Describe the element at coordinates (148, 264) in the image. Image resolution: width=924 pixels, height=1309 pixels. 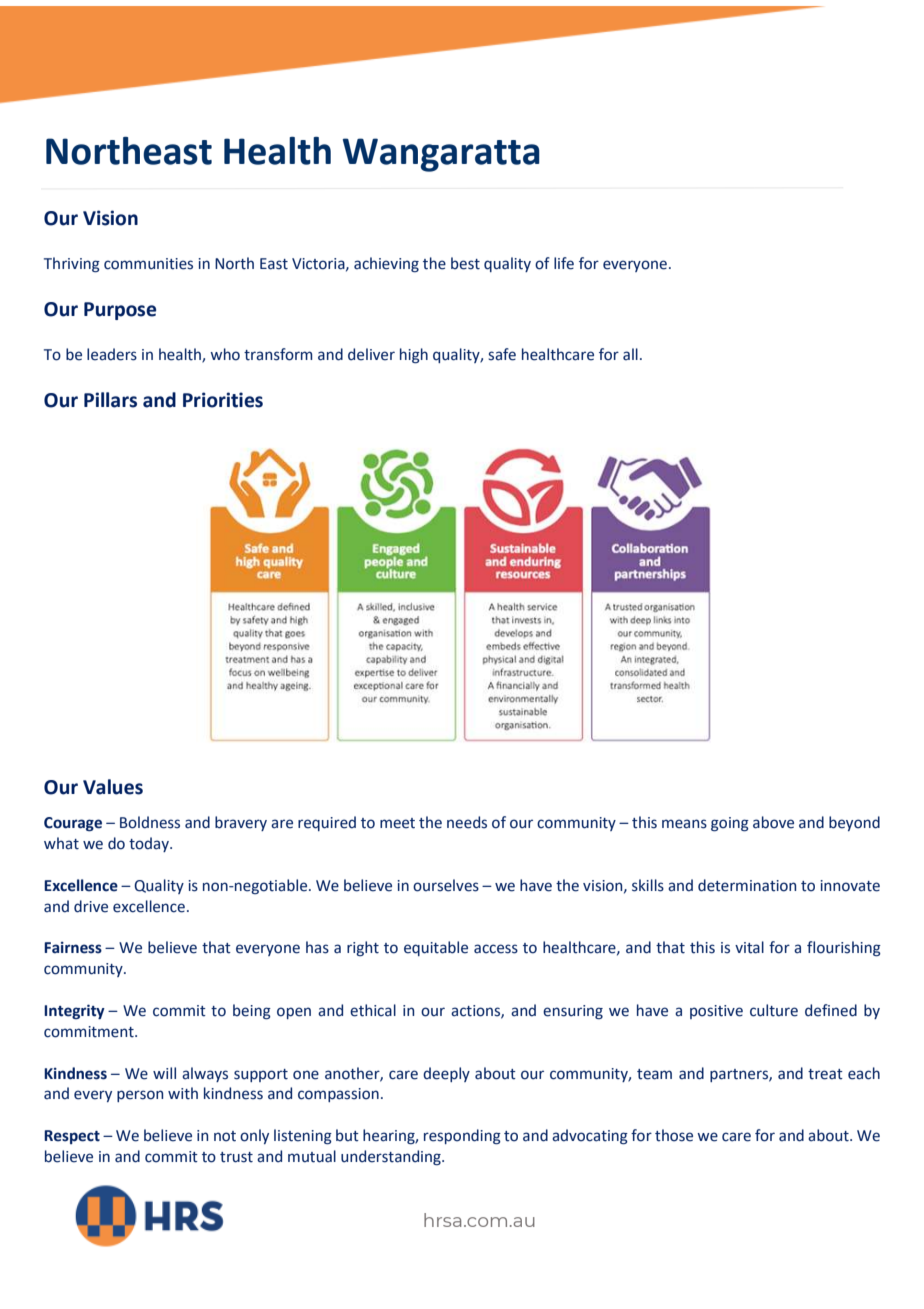
I see `communities` at that location.
